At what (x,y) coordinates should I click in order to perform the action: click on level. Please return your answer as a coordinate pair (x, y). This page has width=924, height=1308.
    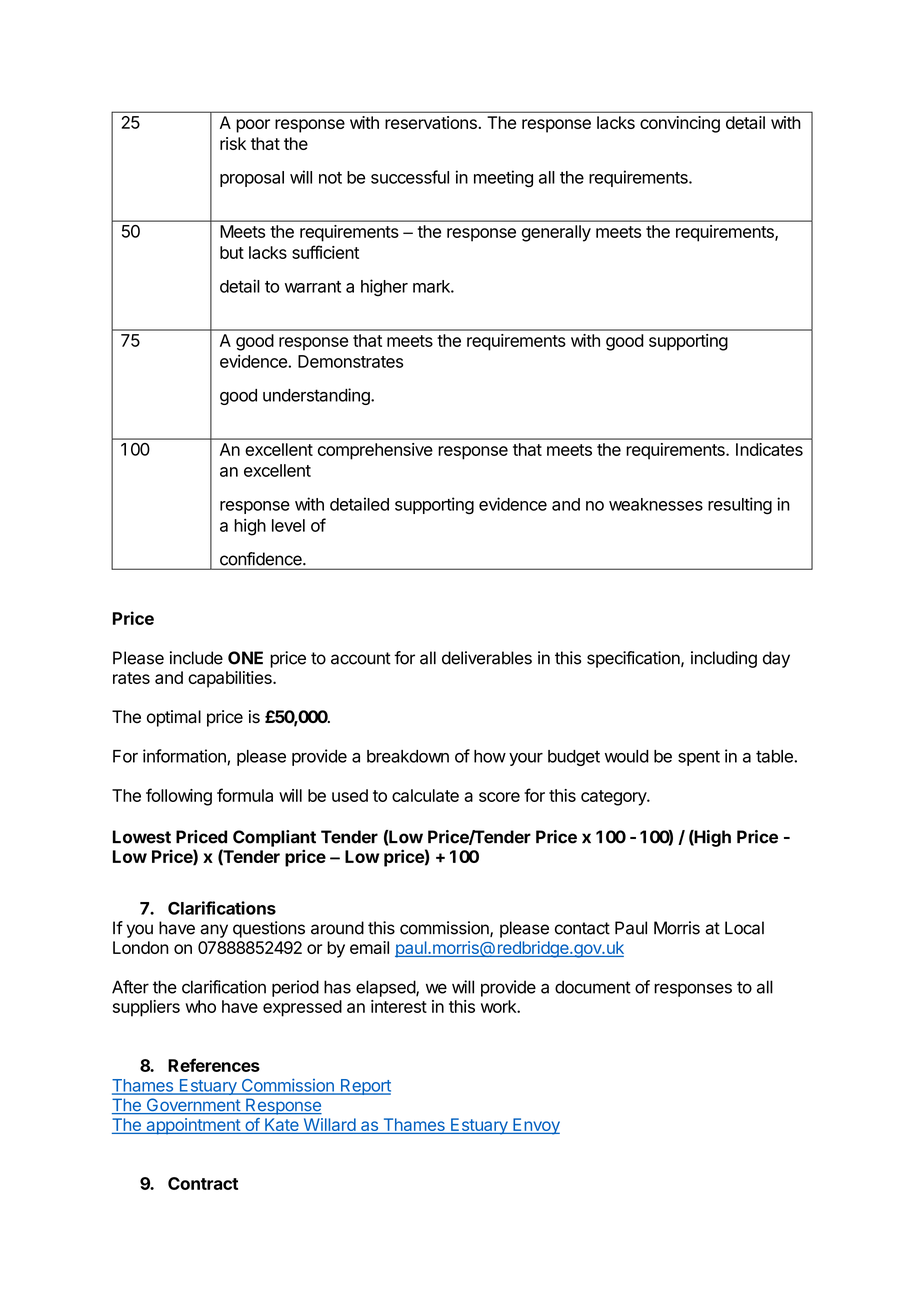
    Looking at the image, I should click on (288, 525).
